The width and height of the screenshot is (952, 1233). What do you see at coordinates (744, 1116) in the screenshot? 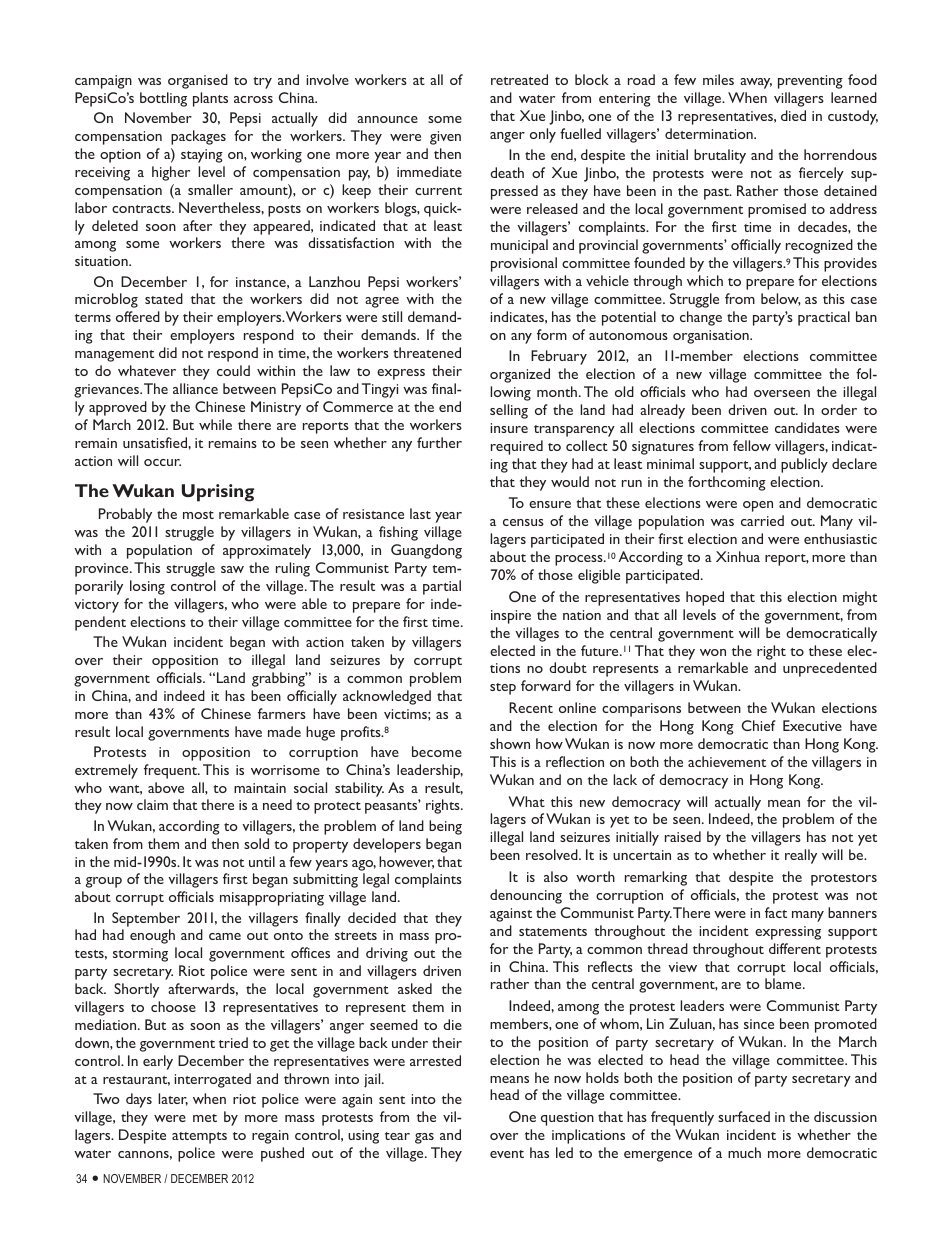
I see `surfaced` at bounding box center [744, 1116].
